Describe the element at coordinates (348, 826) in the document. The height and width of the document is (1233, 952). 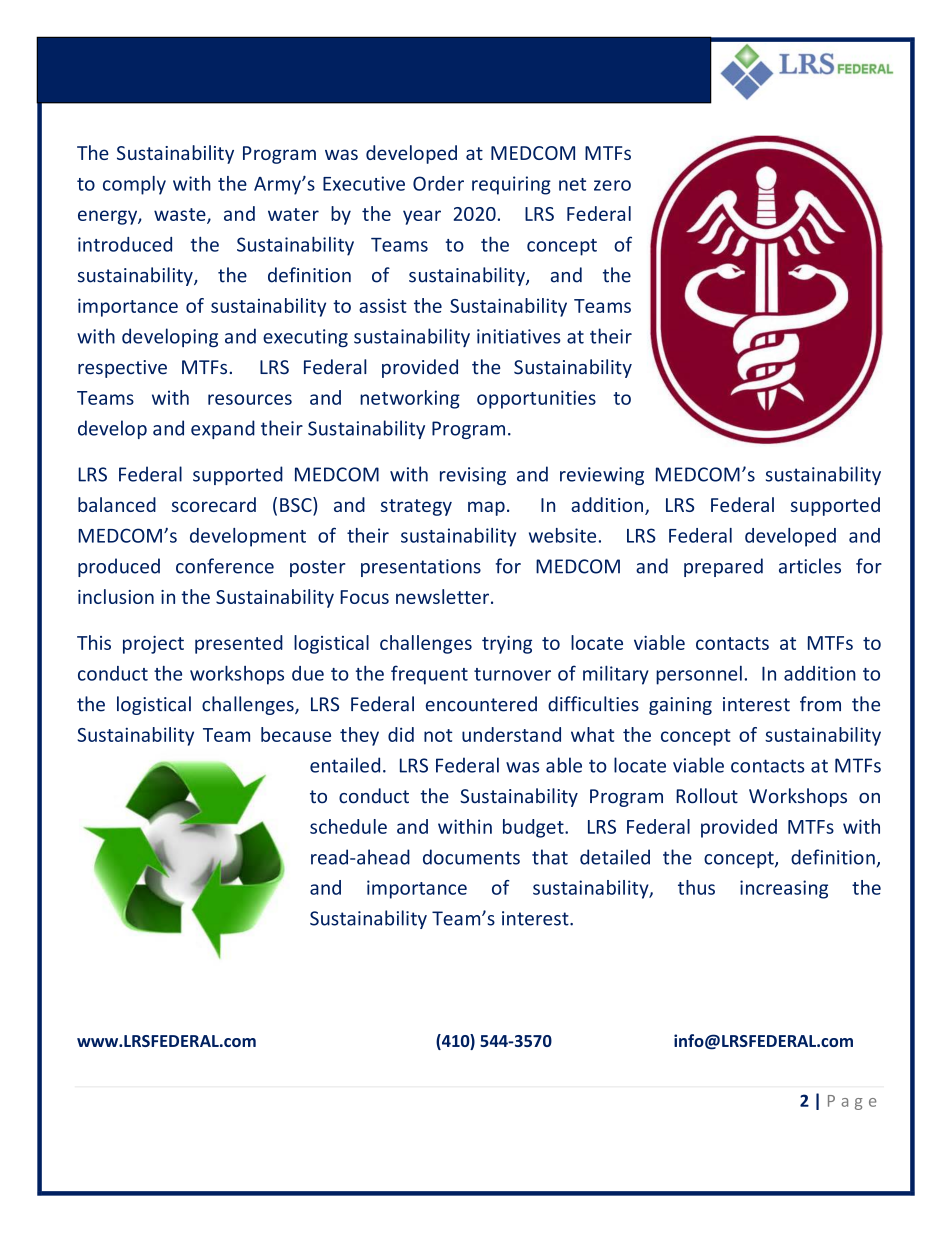
I see `schedule` at that location.
